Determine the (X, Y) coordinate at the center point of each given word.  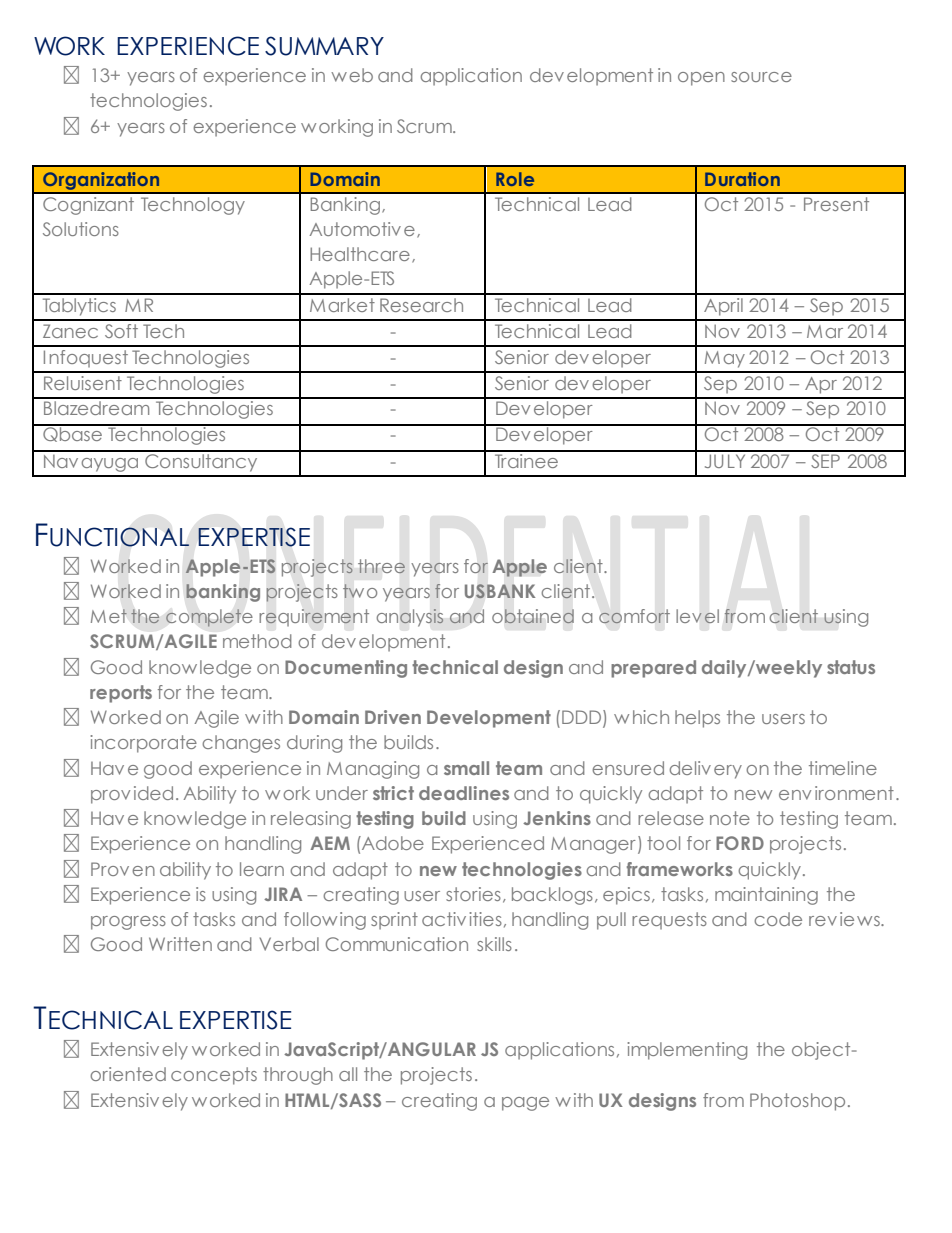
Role (515, 179)
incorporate (144, 744)
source (761, 77)
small (466, 768)
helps (697, 719)
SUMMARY (324, 46)
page (525, 1104)
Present (836, 204)
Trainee (527, 459)
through (298, 1076)
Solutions (81, 229)
